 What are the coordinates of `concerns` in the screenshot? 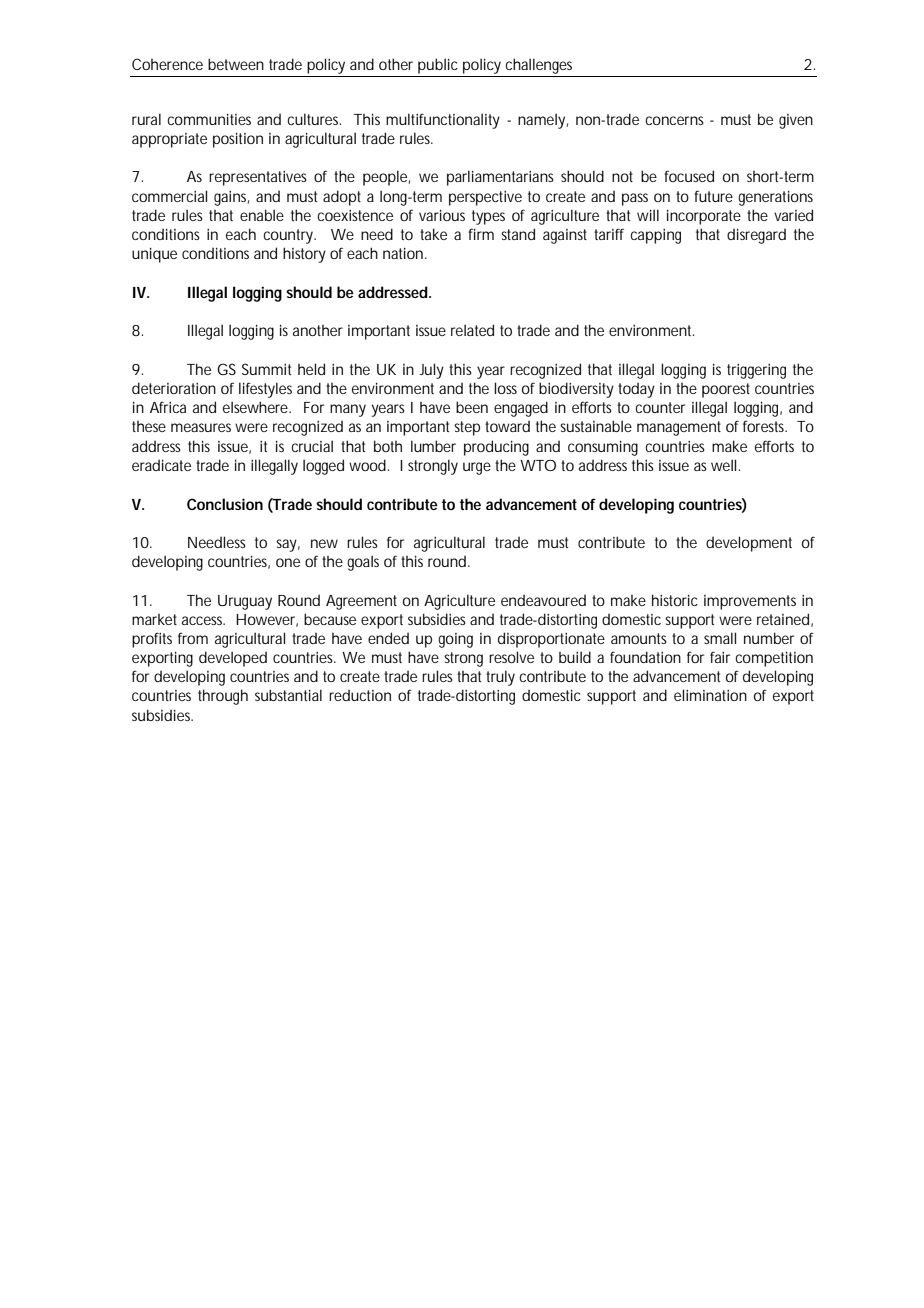 It's located at (674, 120).
